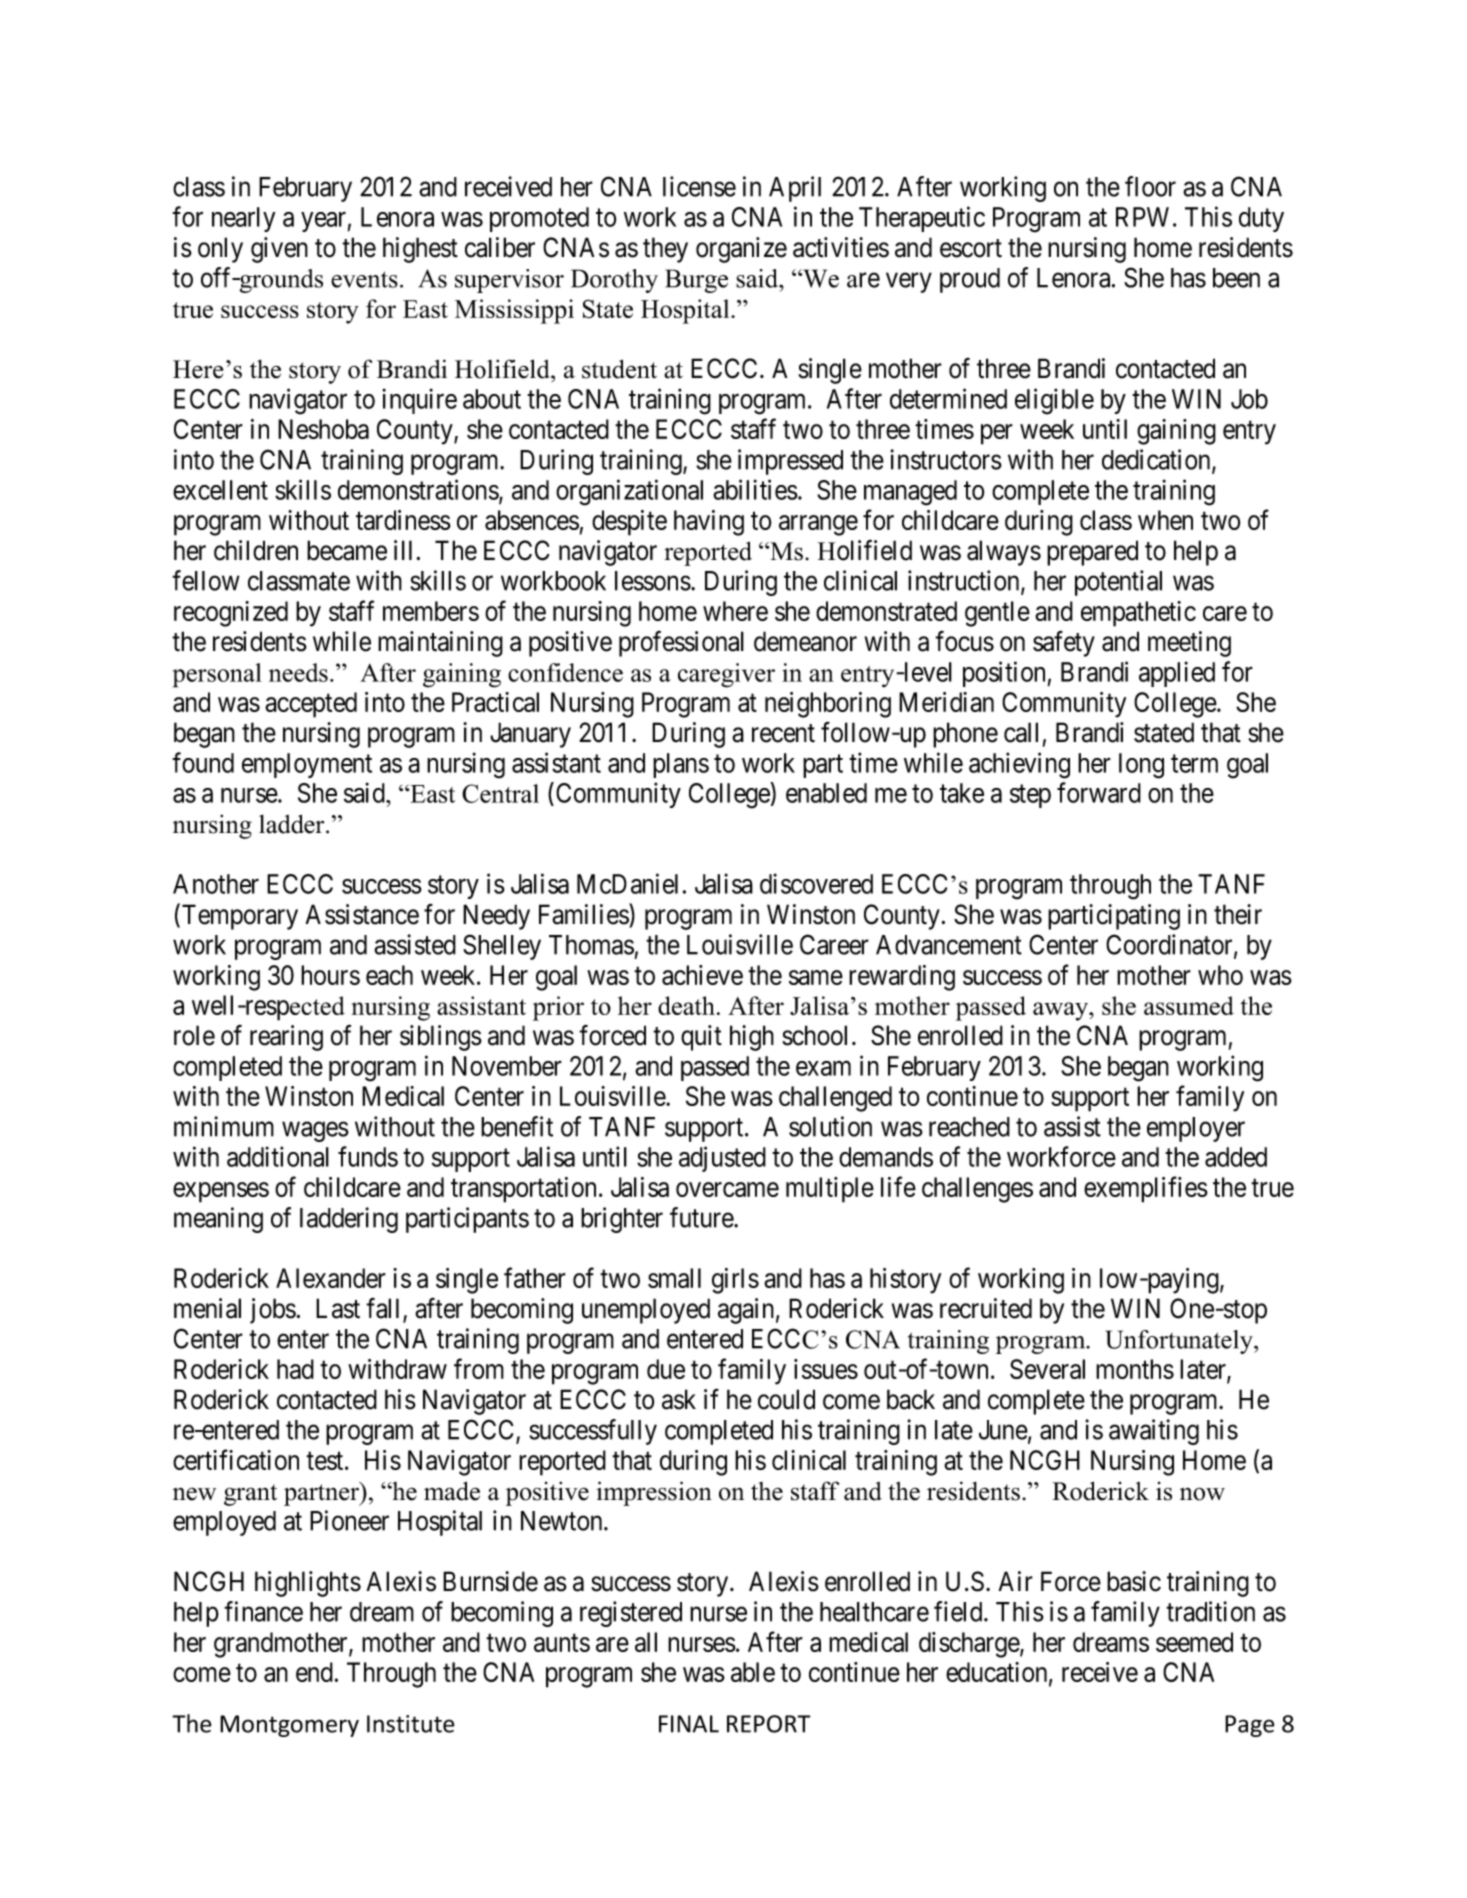 This document has height=1898, width=1467. Describe the element at coordinates (689, 1724) in the document. I see `FINAL` at that location.
